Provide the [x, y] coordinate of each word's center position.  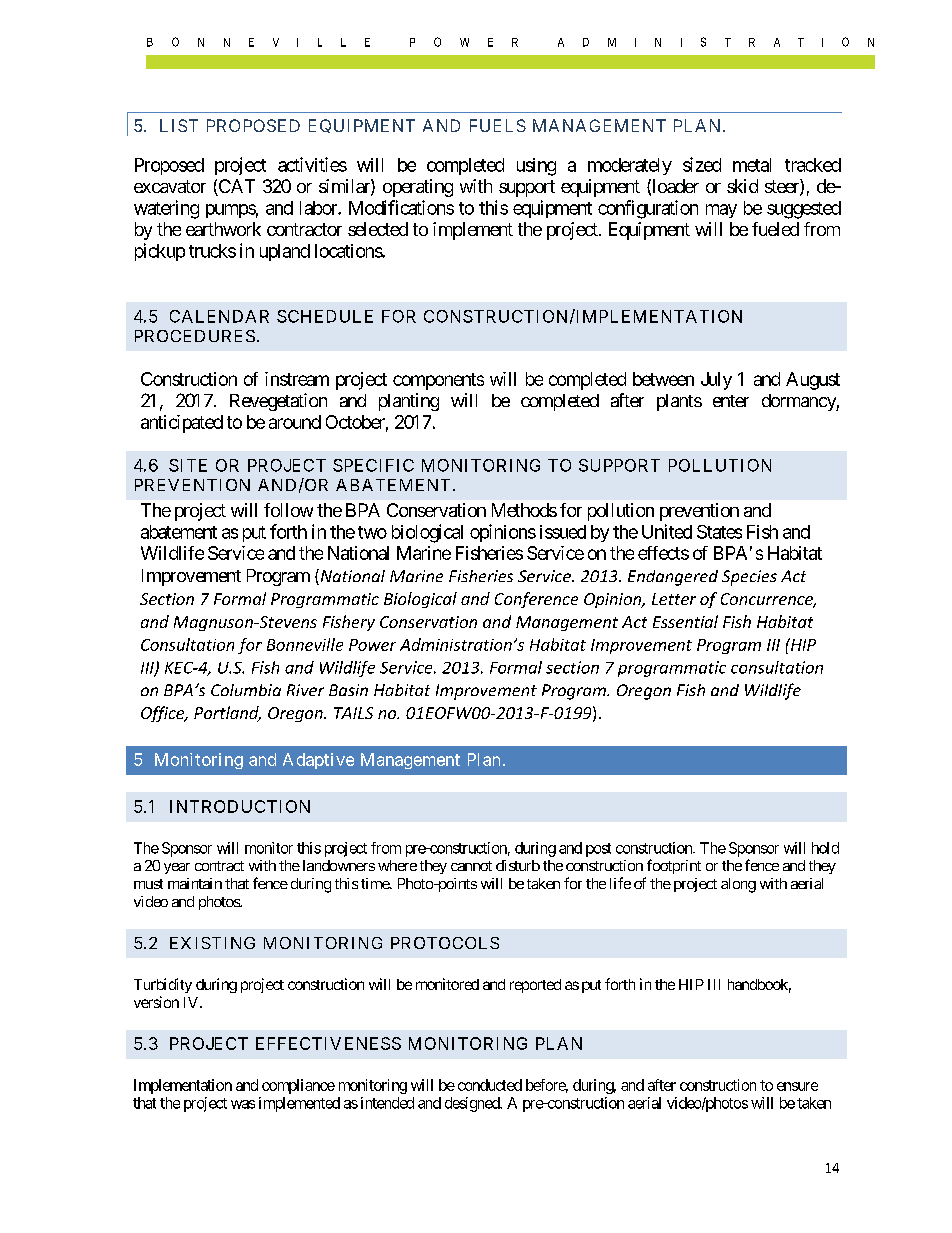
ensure [797, 1086]
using [536, 167]
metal [752, 165]
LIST [179, 125]
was [243, 1104]
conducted [490, 1085]
